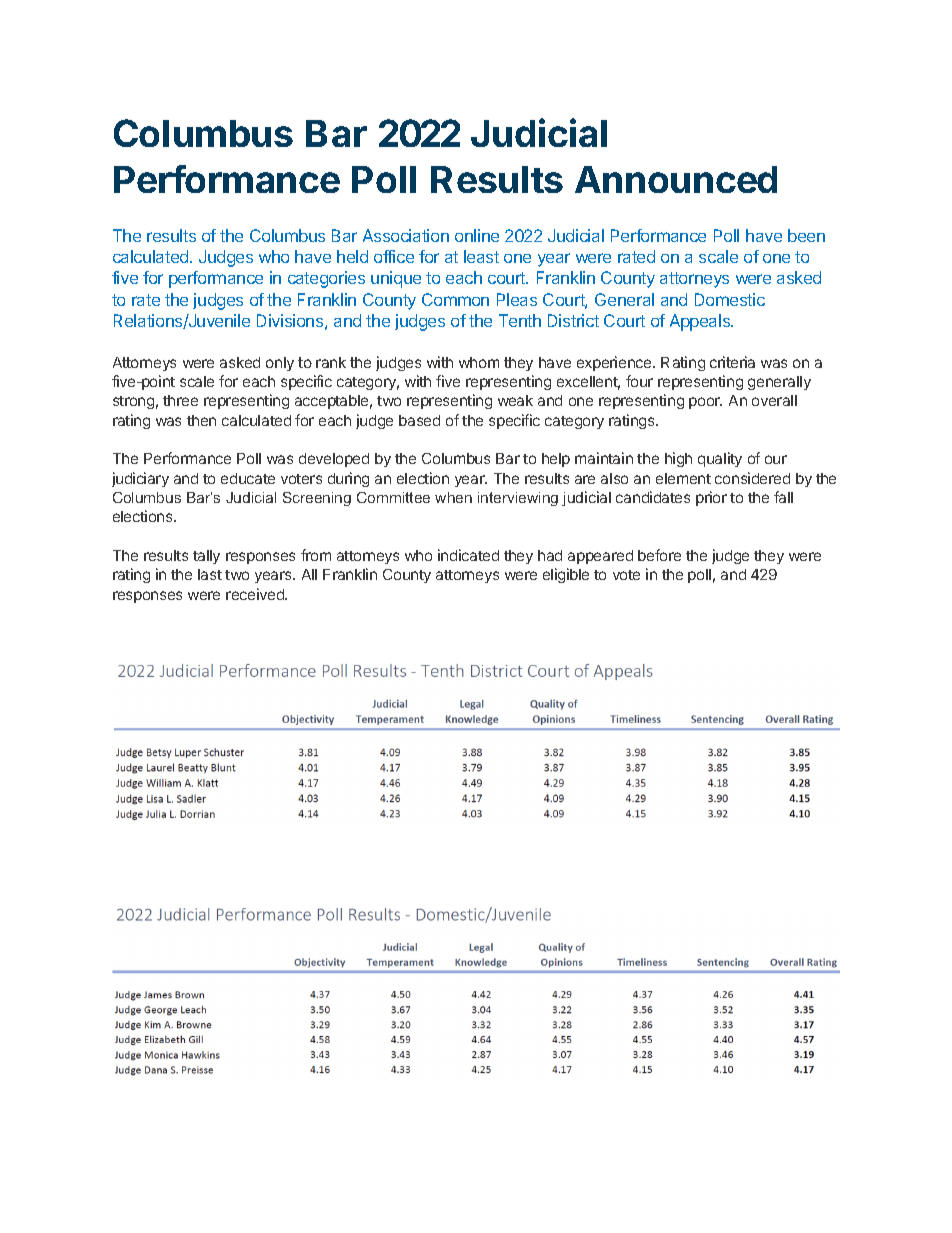  What do you see at coordinates (732, 362) in the screenshot?
I see `criteria` at bounding box center [732, 362].
